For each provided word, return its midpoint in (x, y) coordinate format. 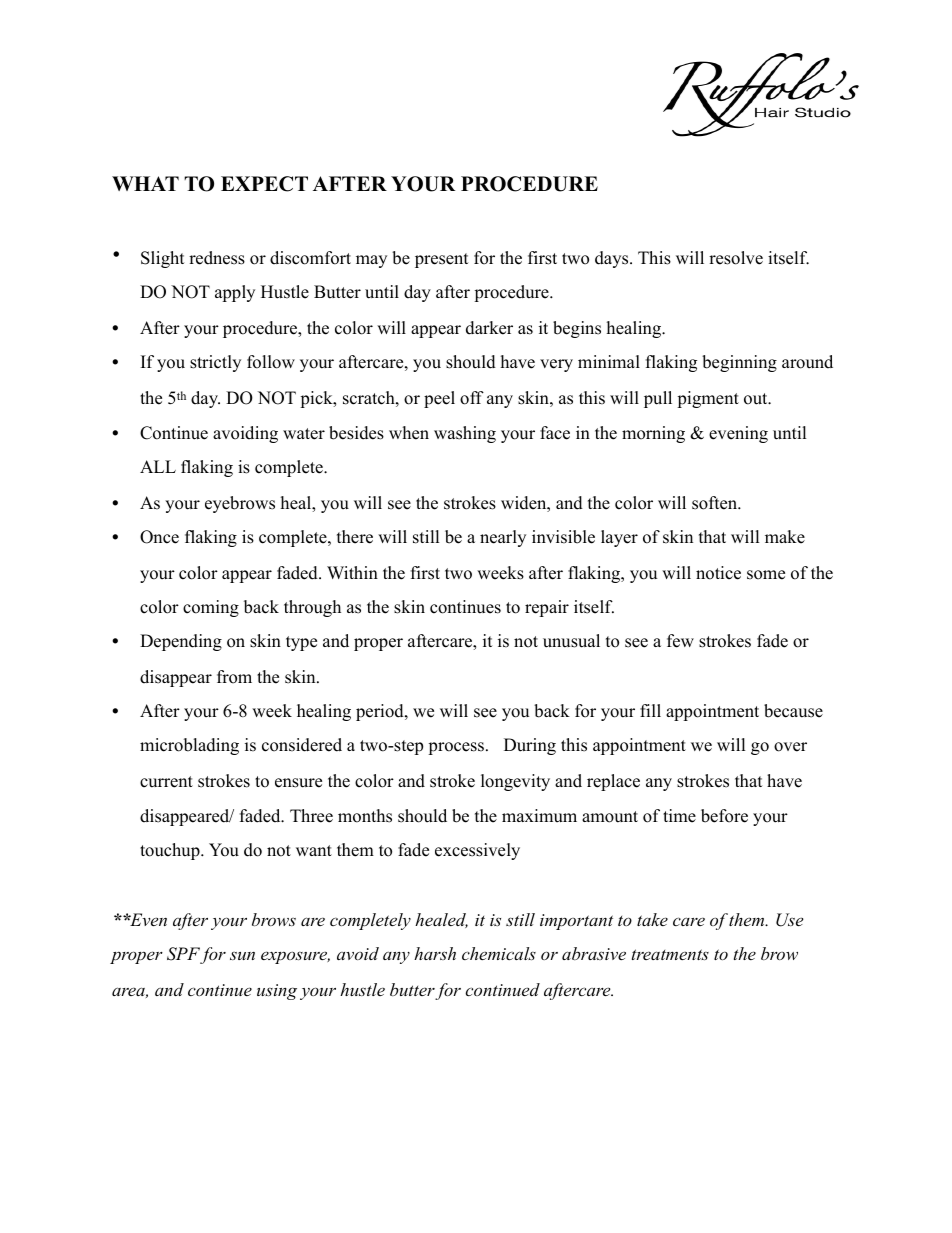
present (442, 260)
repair (547, 608)
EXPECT (264, 184)
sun (242, 956)
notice (718, 573)
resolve (736, 258)
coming (211, 608)
